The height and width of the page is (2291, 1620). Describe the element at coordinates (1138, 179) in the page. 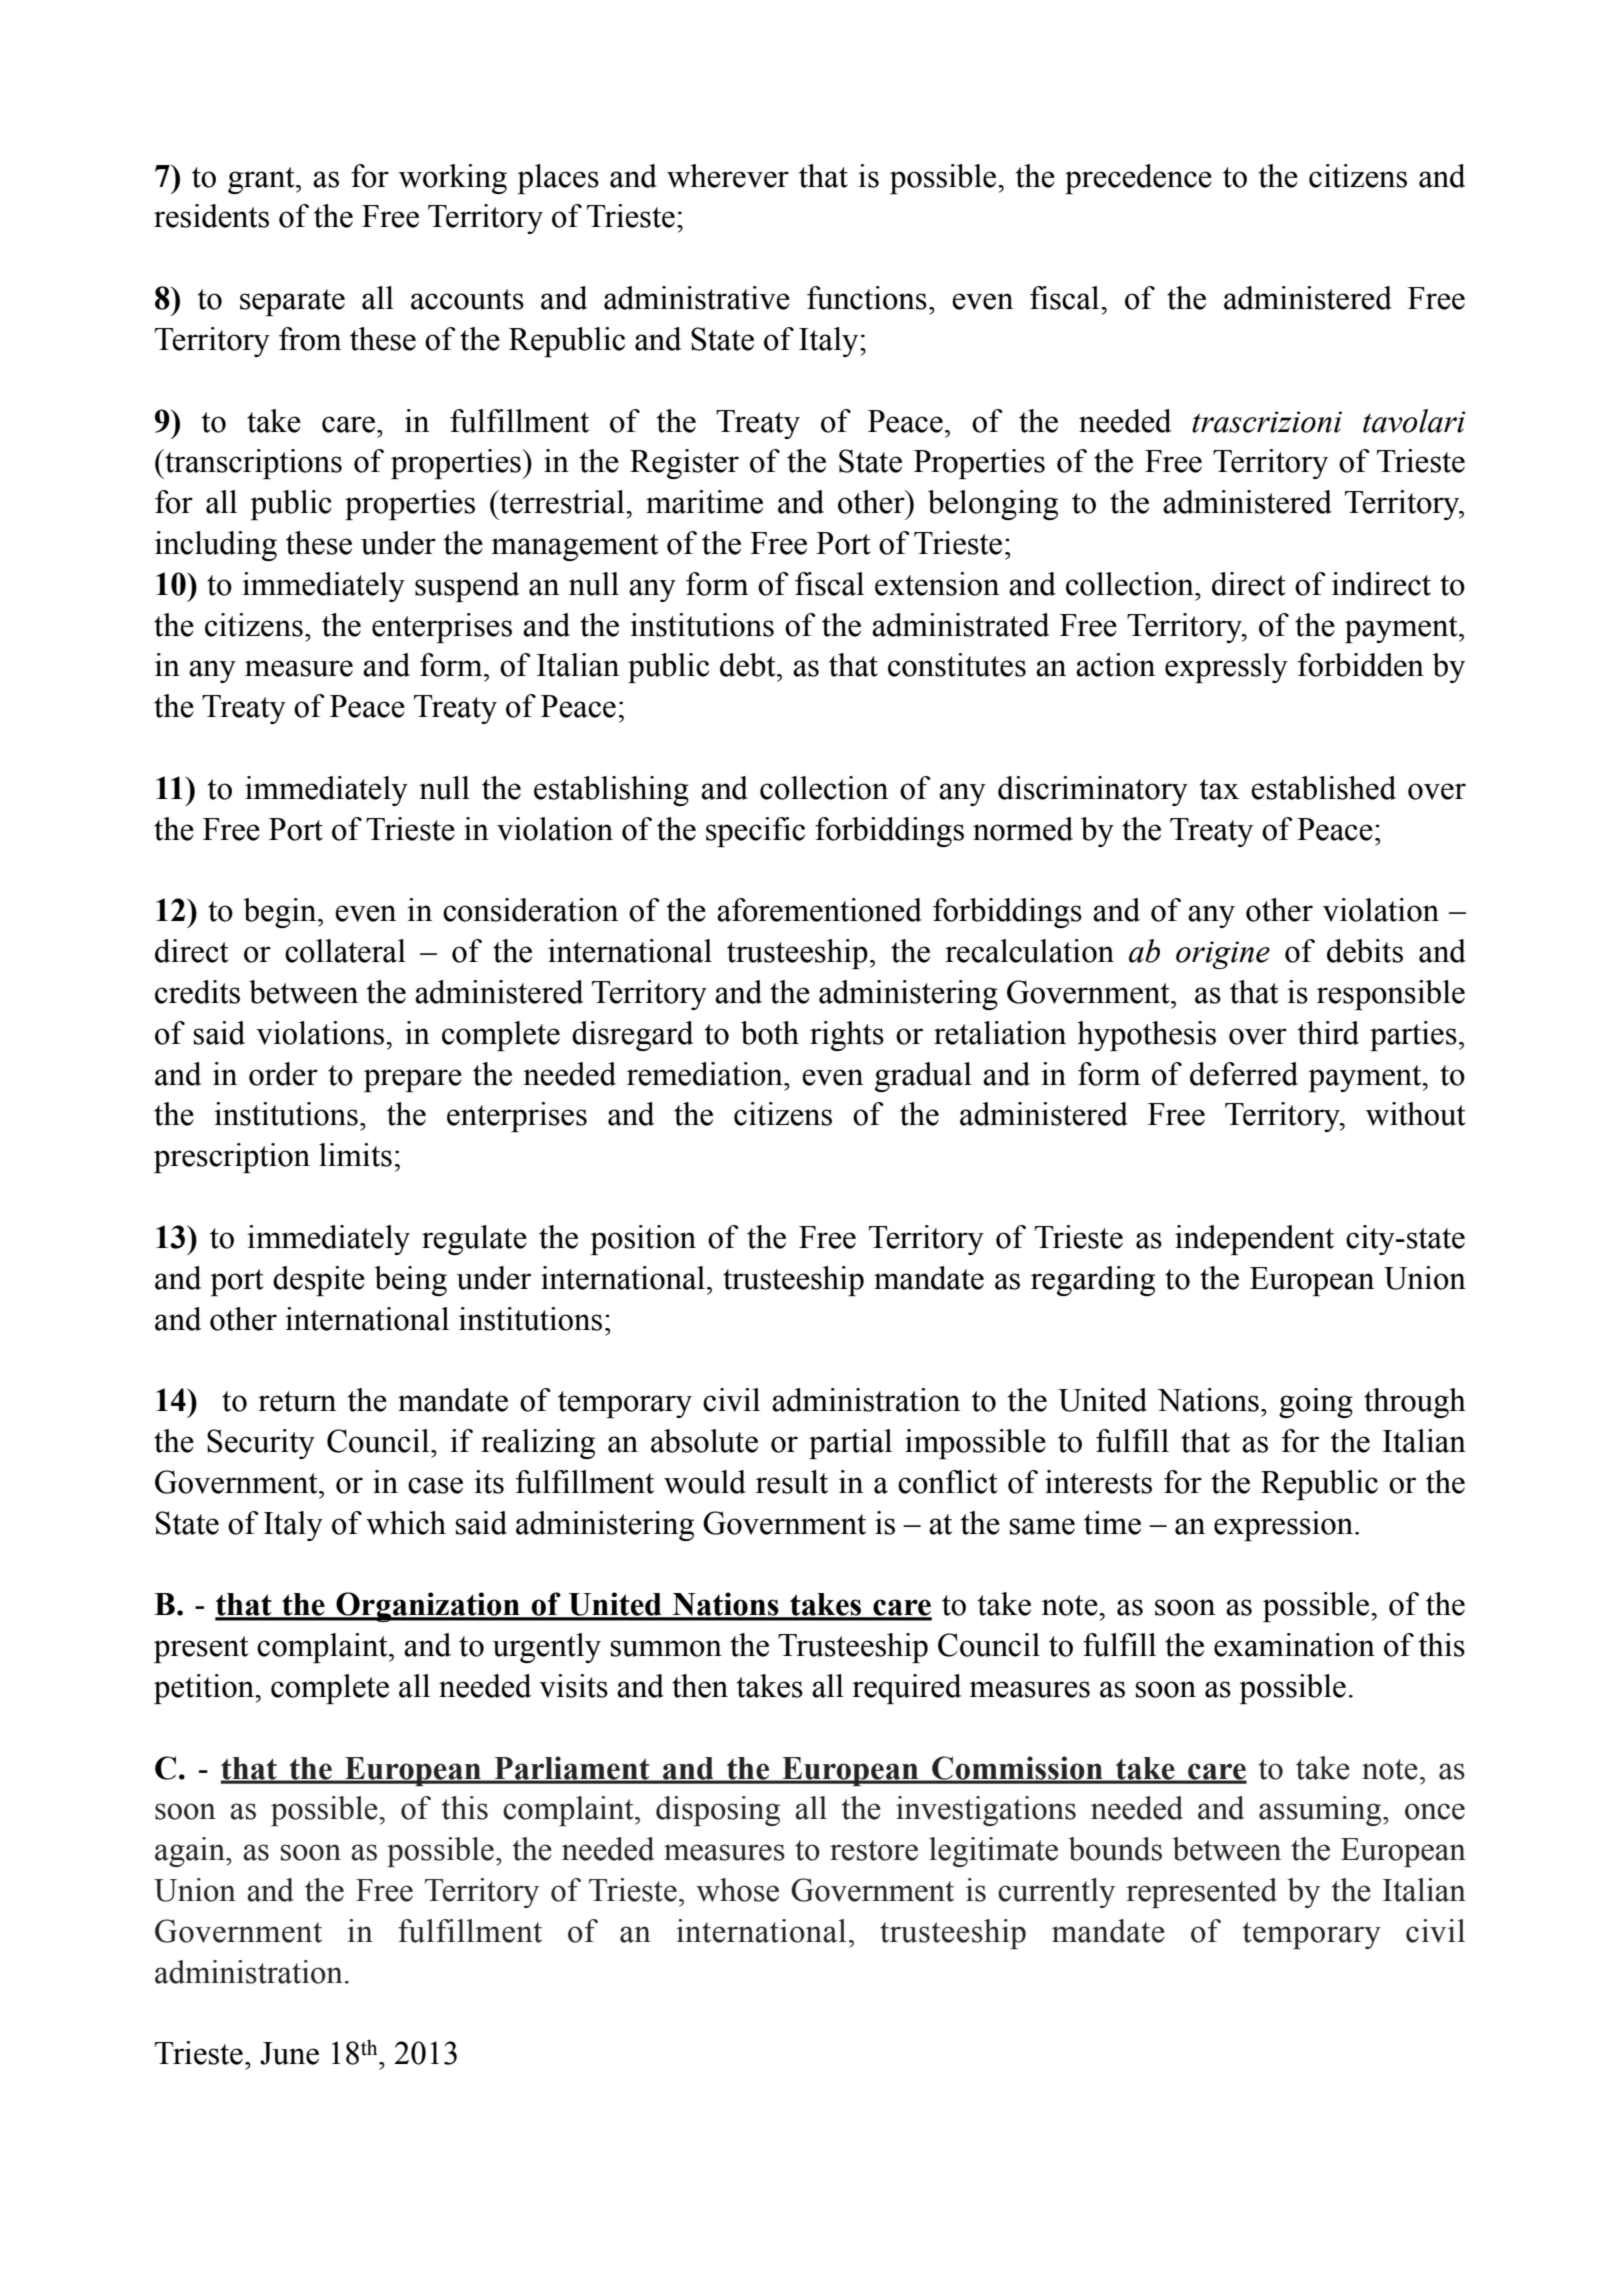

I see `precedence` at that location.
